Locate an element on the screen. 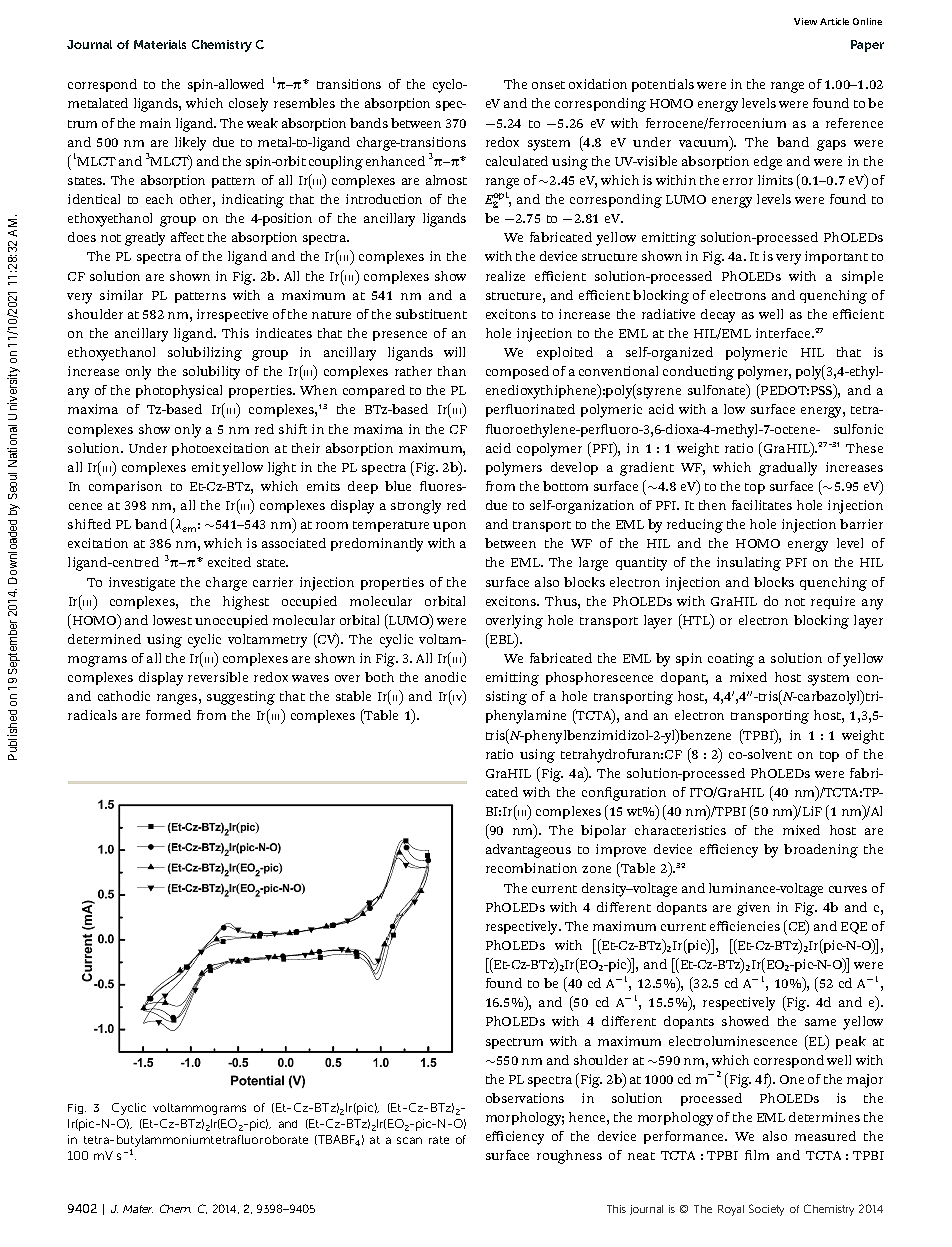  gradually is located at coordinates (788, 469).
